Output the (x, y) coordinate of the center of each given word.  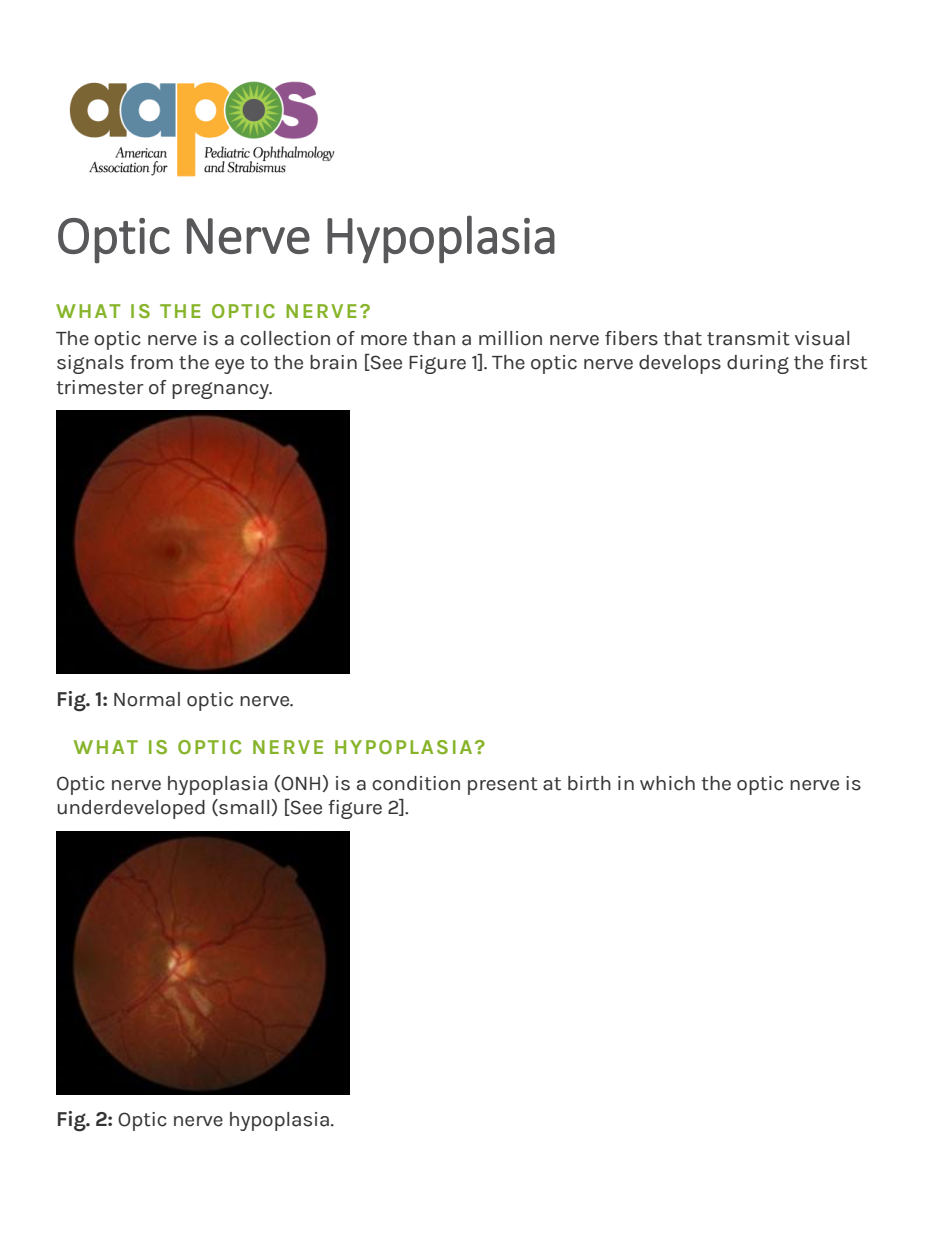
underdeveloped (131, 809)
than (434, 338)
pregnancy (221, 390)
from (151, 362)
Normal (147, 699)
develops (680, 364)
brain (333, 362)
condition (416, 783)
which (667, 783)
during (758, 364)
